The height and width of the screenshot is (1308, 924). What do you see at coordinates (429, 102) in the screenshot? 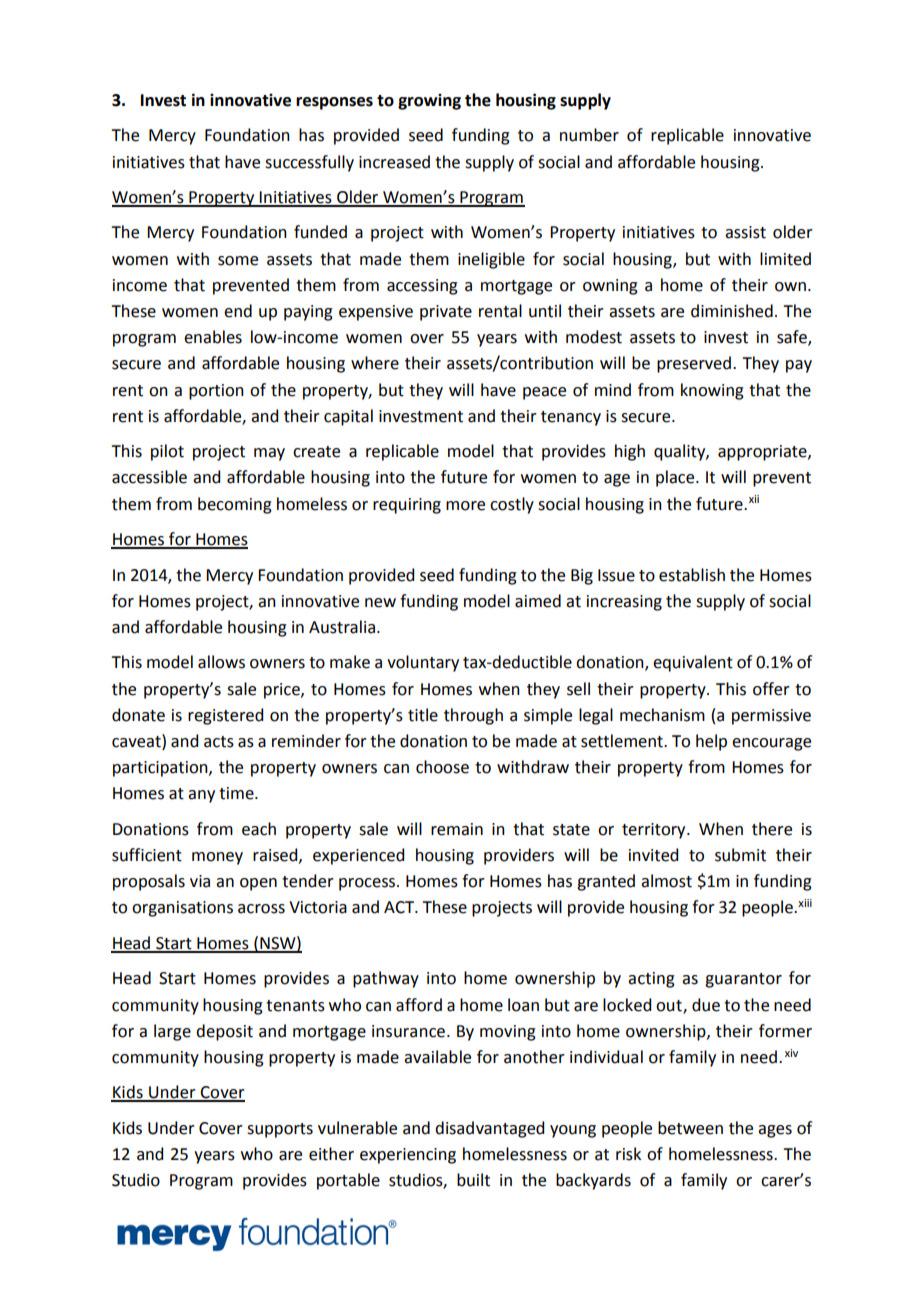
I see `growing` at bounding box center [429, 102].
